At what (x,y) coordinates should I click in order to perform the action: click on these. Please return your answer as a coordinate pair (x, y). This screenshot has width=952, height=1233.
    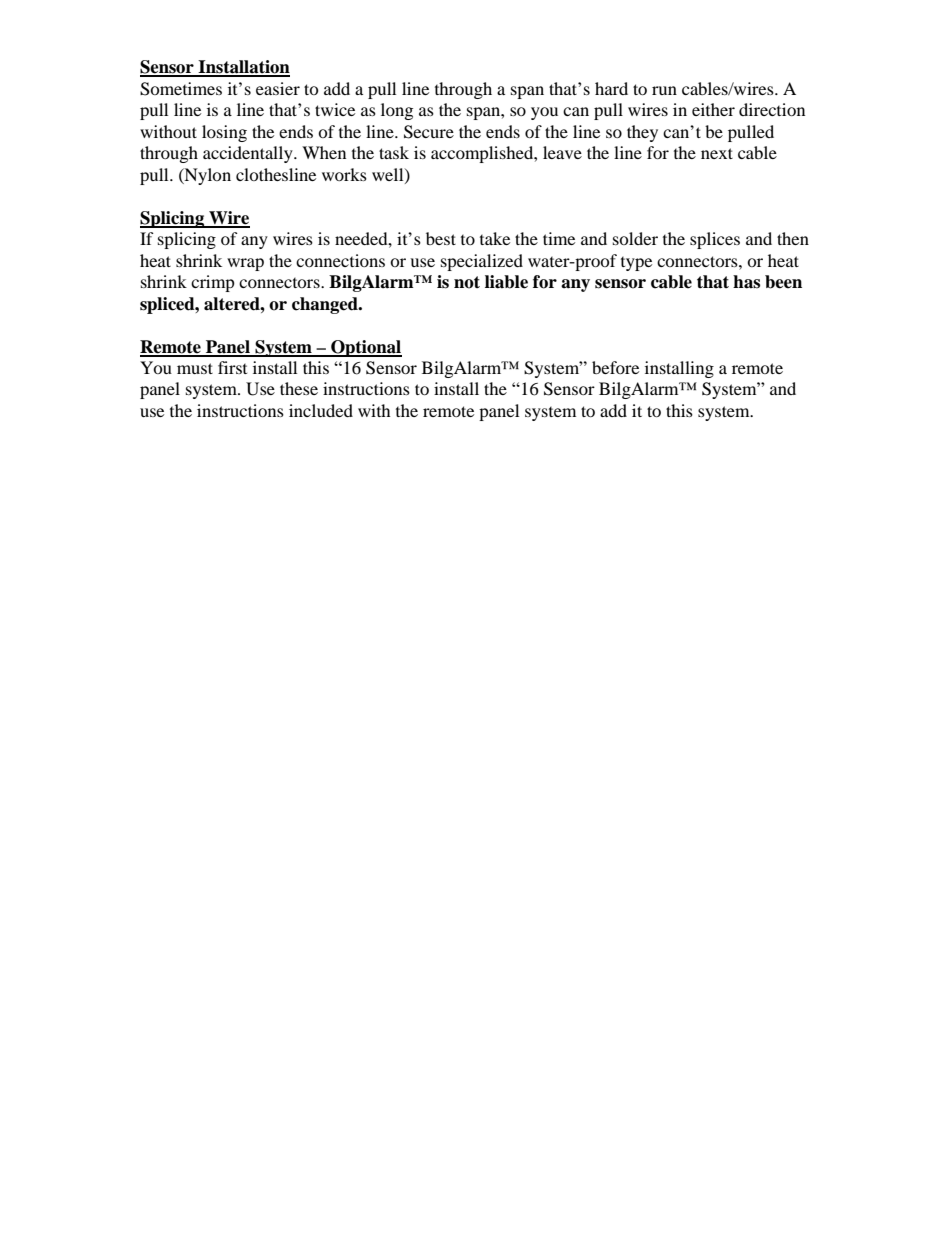
    Looking at the image, I should click on (299, 388).
